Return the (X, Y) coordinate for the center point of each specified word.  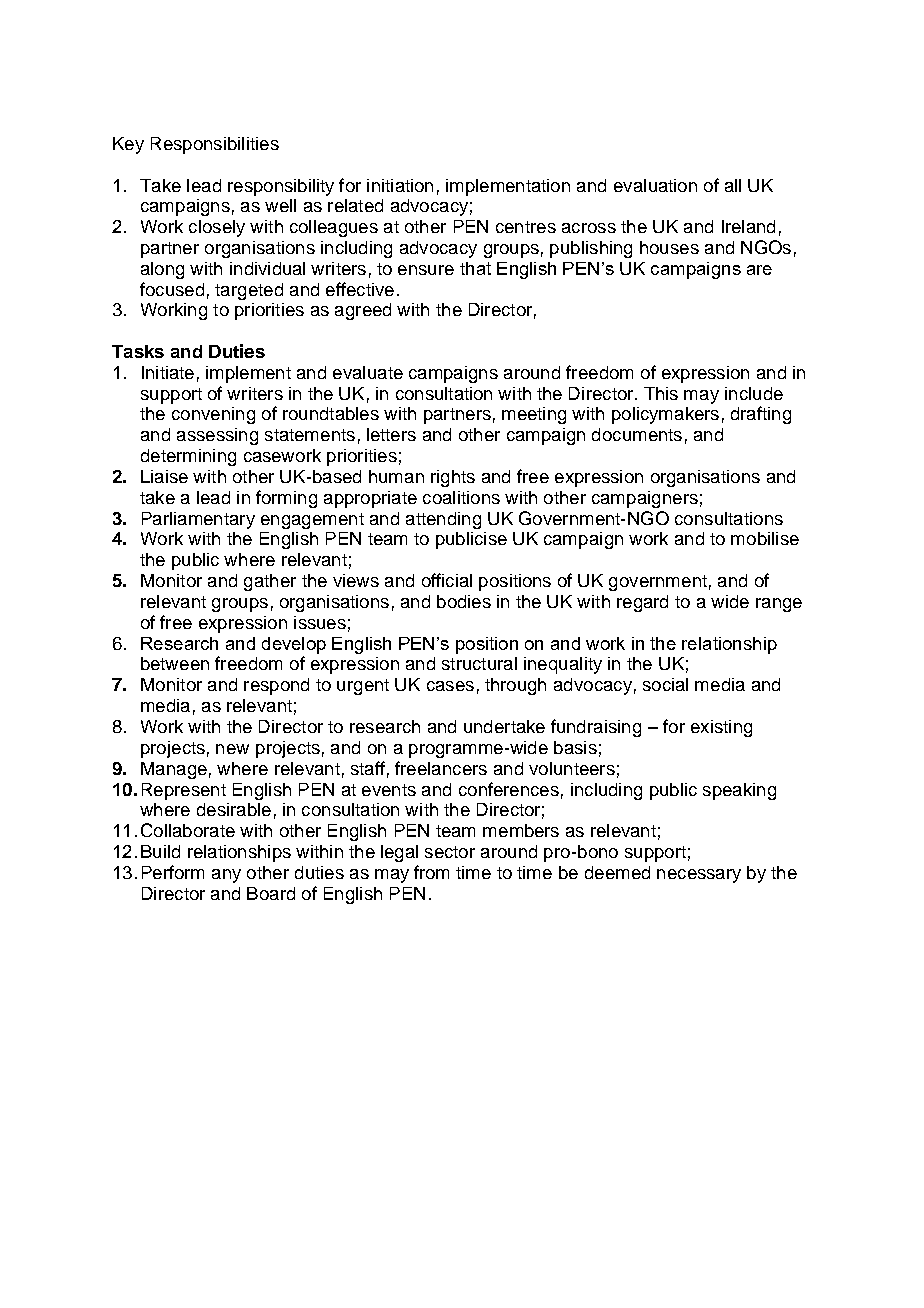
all (733, 185)
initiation (400, 185)
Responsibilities (215, 145)
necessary (699, 876)
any (226, 876)
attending (443, 520)
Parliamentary (198, 520)
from (431, 872)
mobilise (765, 538)
